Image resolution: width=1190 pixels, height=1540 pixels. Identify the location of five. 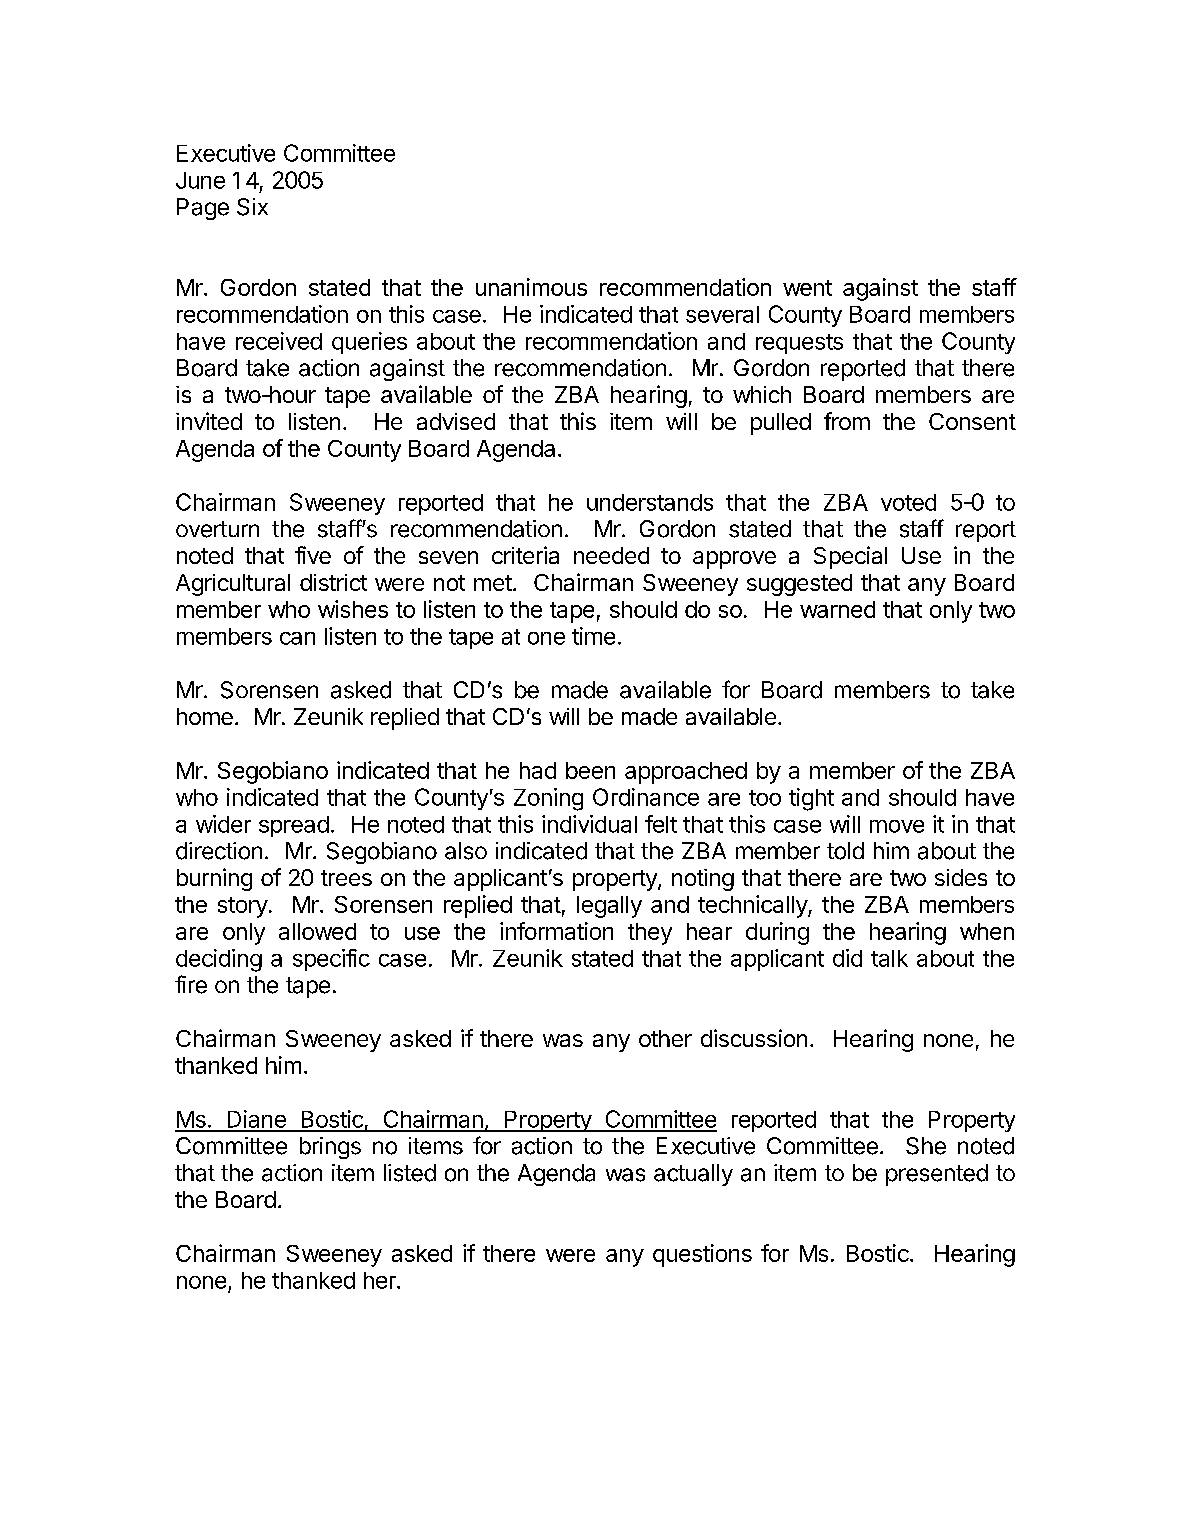
(313, 555).
